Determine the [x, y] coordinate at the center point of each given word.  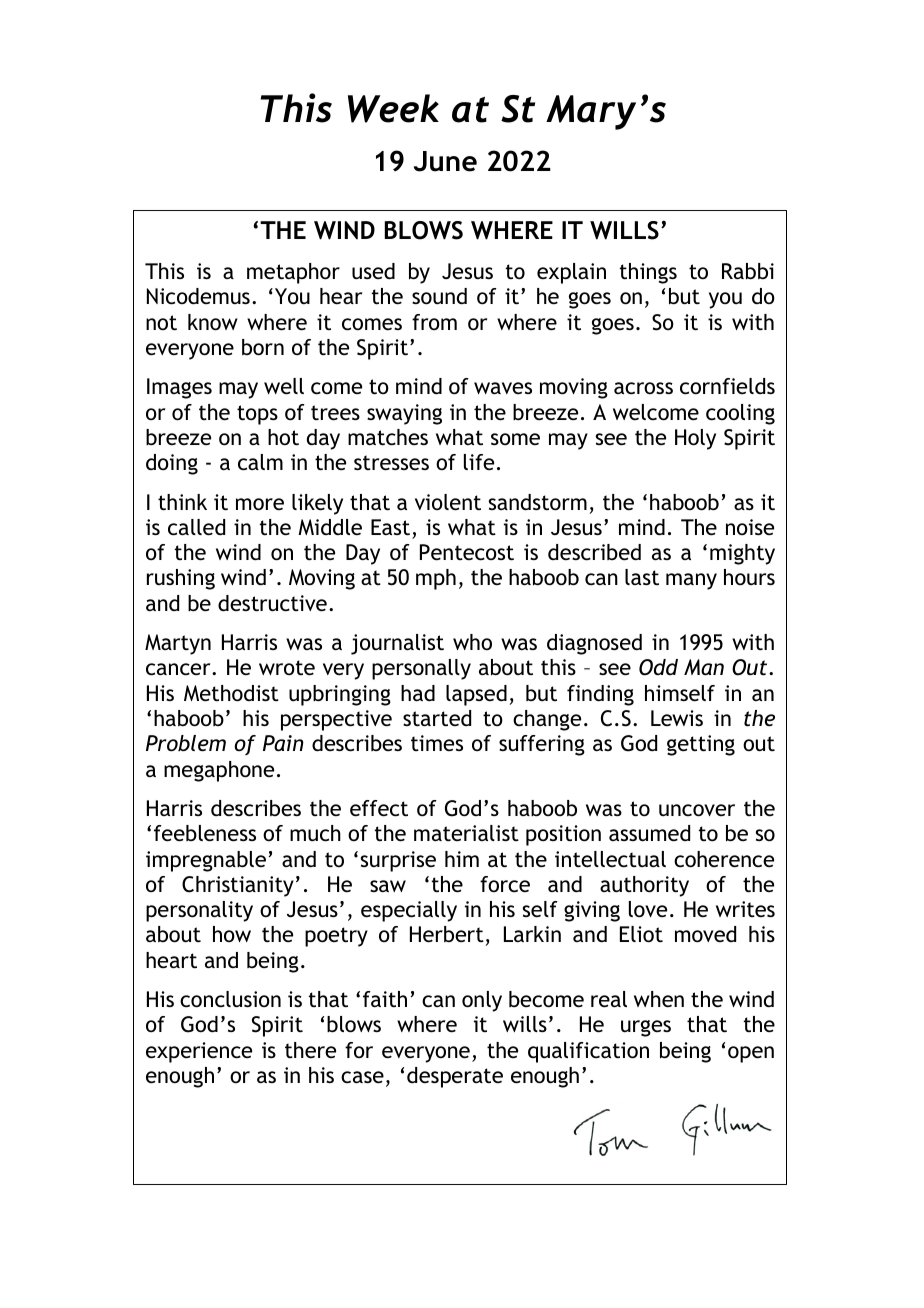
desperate [455, 1077]
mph [436, 579]
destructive [272, 603]
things [648, 273]
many [691, 581]
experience [199, 1052]
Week [393, 108]
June [445, 161]
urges [646, 1028]
